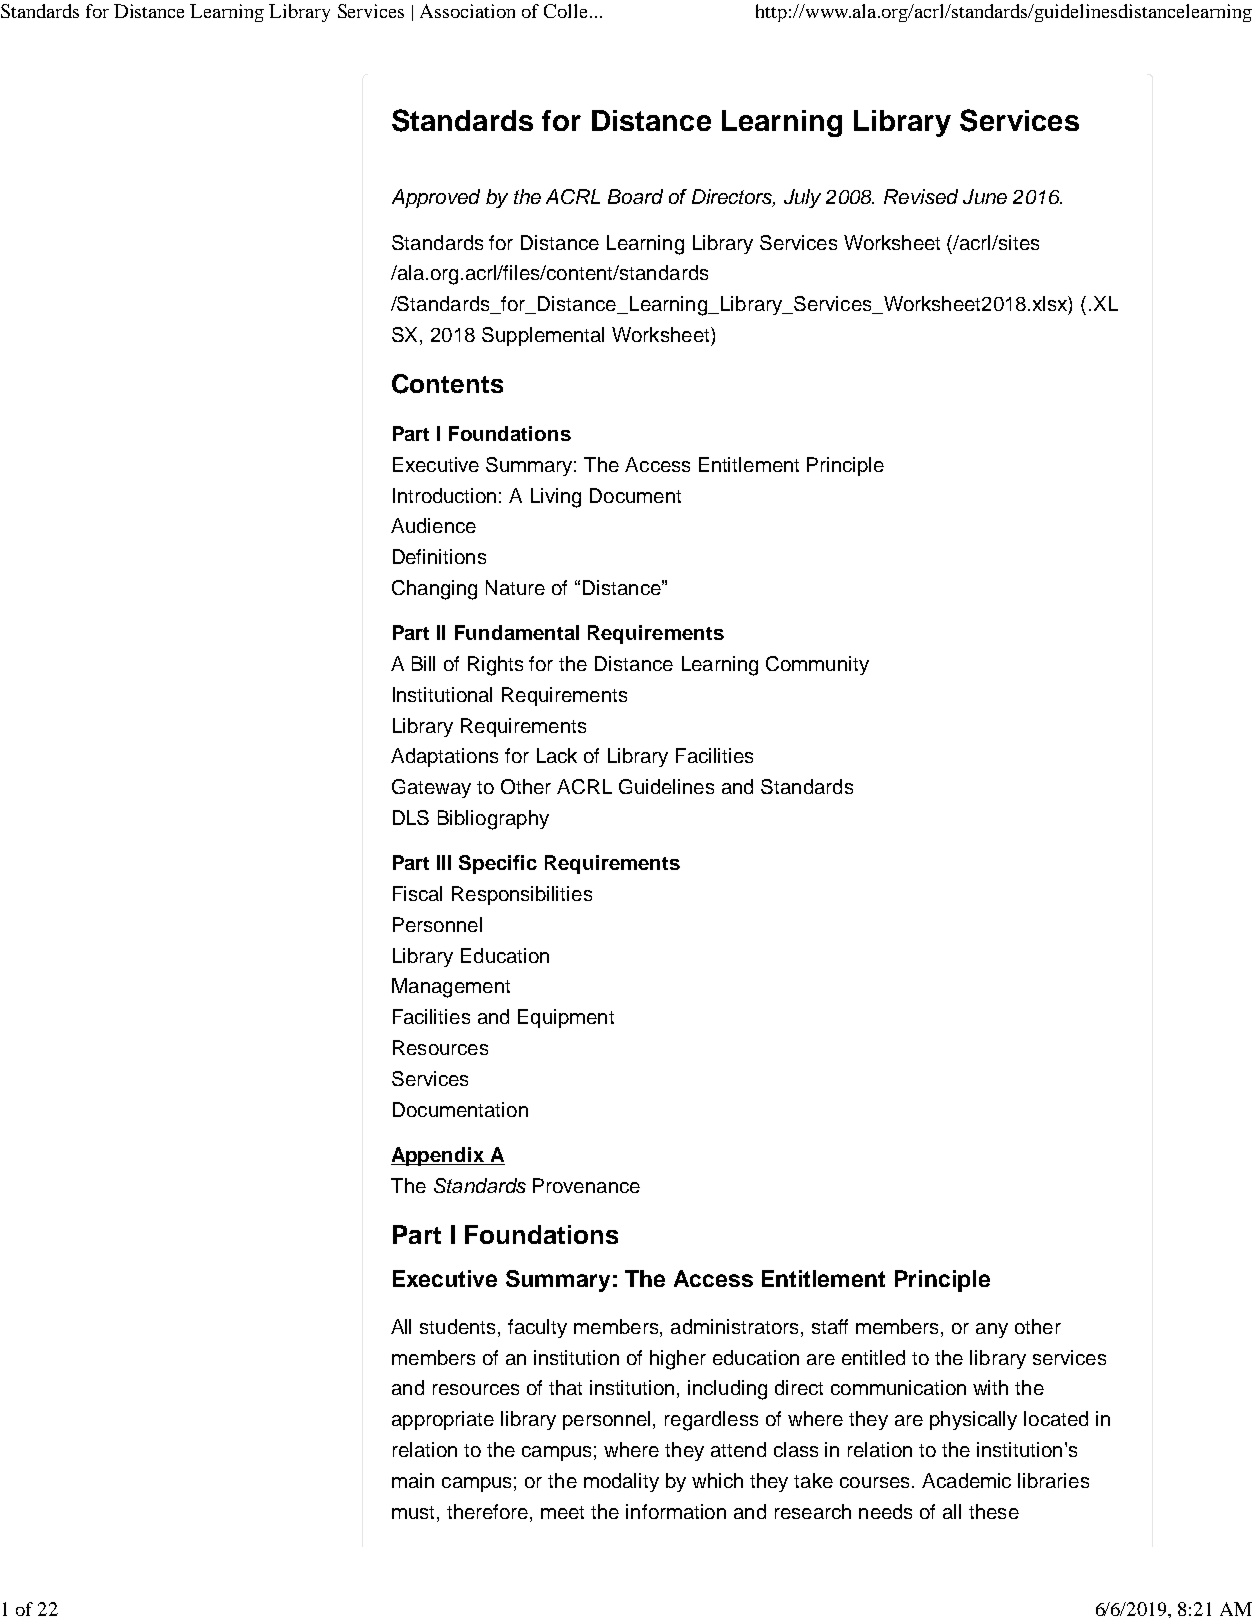 The image size is (1252, 1620). I want to click on Introduction, so click(444, 495).
